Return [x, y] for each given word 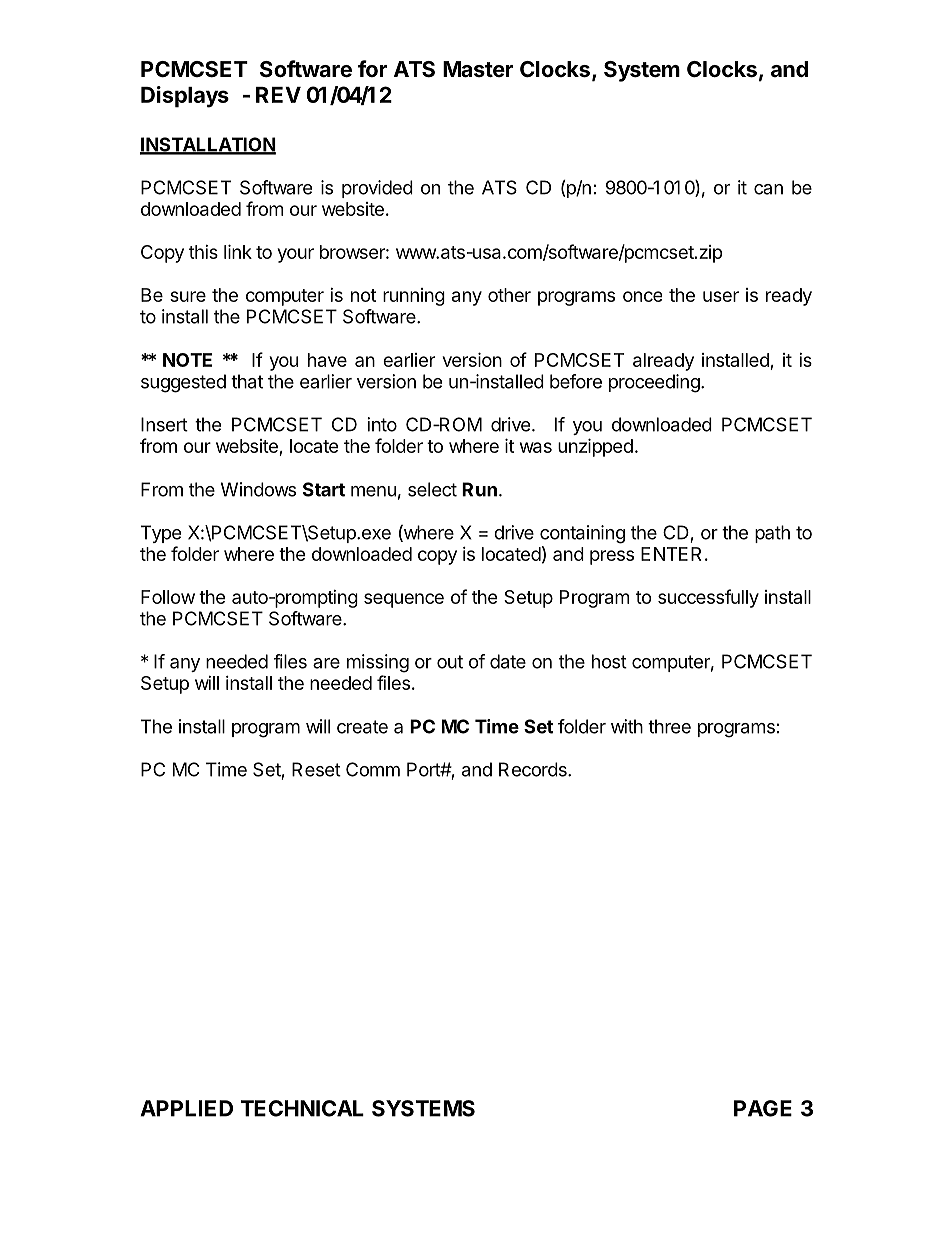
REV [278, 95]
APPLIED [186, 1108]
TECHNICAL [302, 1108]
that [247, 381]
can [768, 189]
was [536, 447]
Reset [316, 769]
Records [534, 769]
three [669, 726]
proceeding [655, 383]
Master [478, 69]
